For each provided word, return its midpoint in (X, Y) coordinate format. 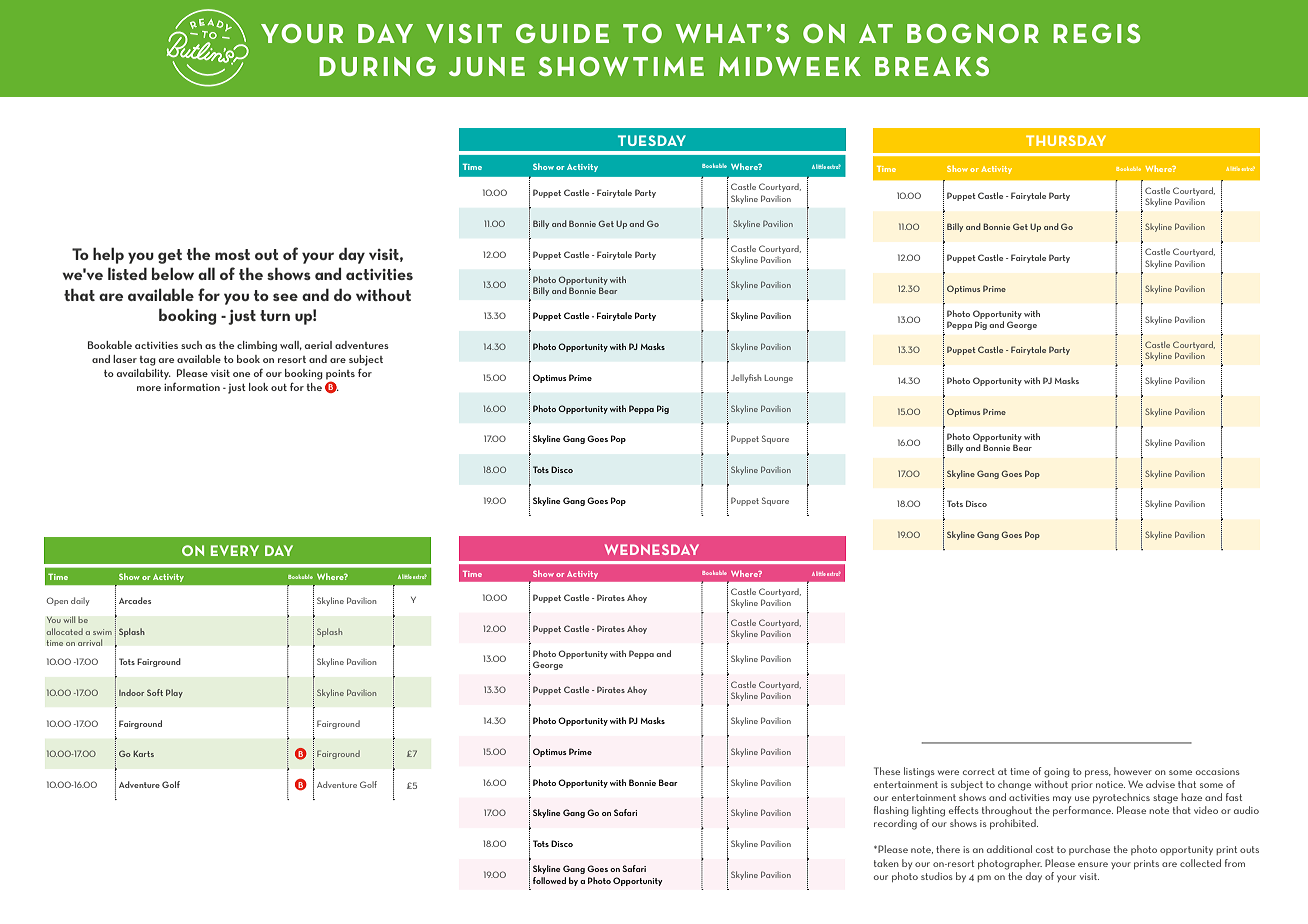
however (1133, 771)
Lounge (779, 379)
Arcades (135, 600)
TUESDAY (652, 140)
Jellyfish (746, 378)
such (191, 345)
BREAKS (932, 66)
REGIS (1096, 33)
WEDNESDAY (652, 549)
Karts (143, 754)
